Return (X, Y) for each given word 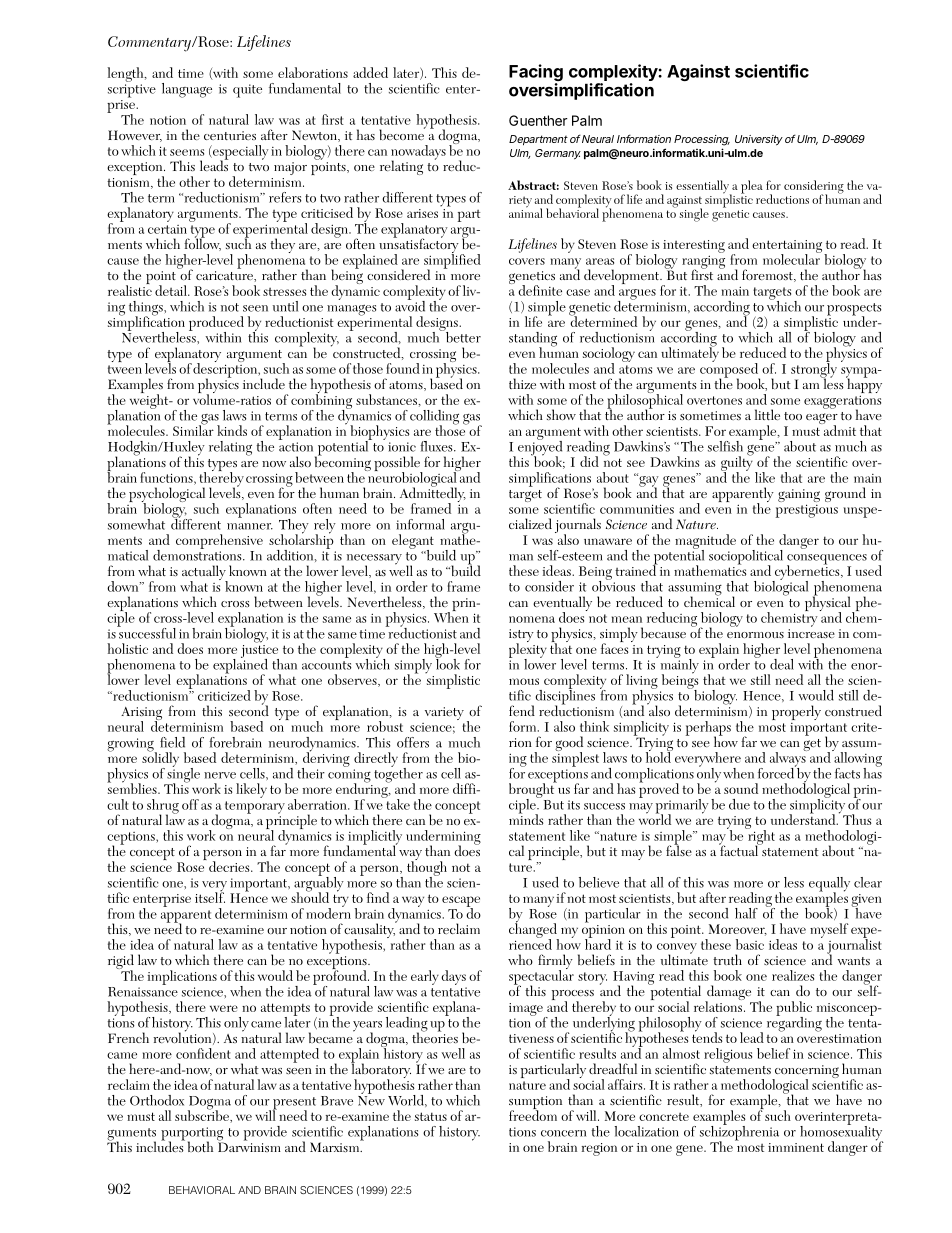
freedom (533, 1114)
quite (247, 91)
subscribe (203, 1115)
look (447, 663)
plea (752, 187)
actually (205, 573)
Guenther (538, 120)
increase (811, 633)
